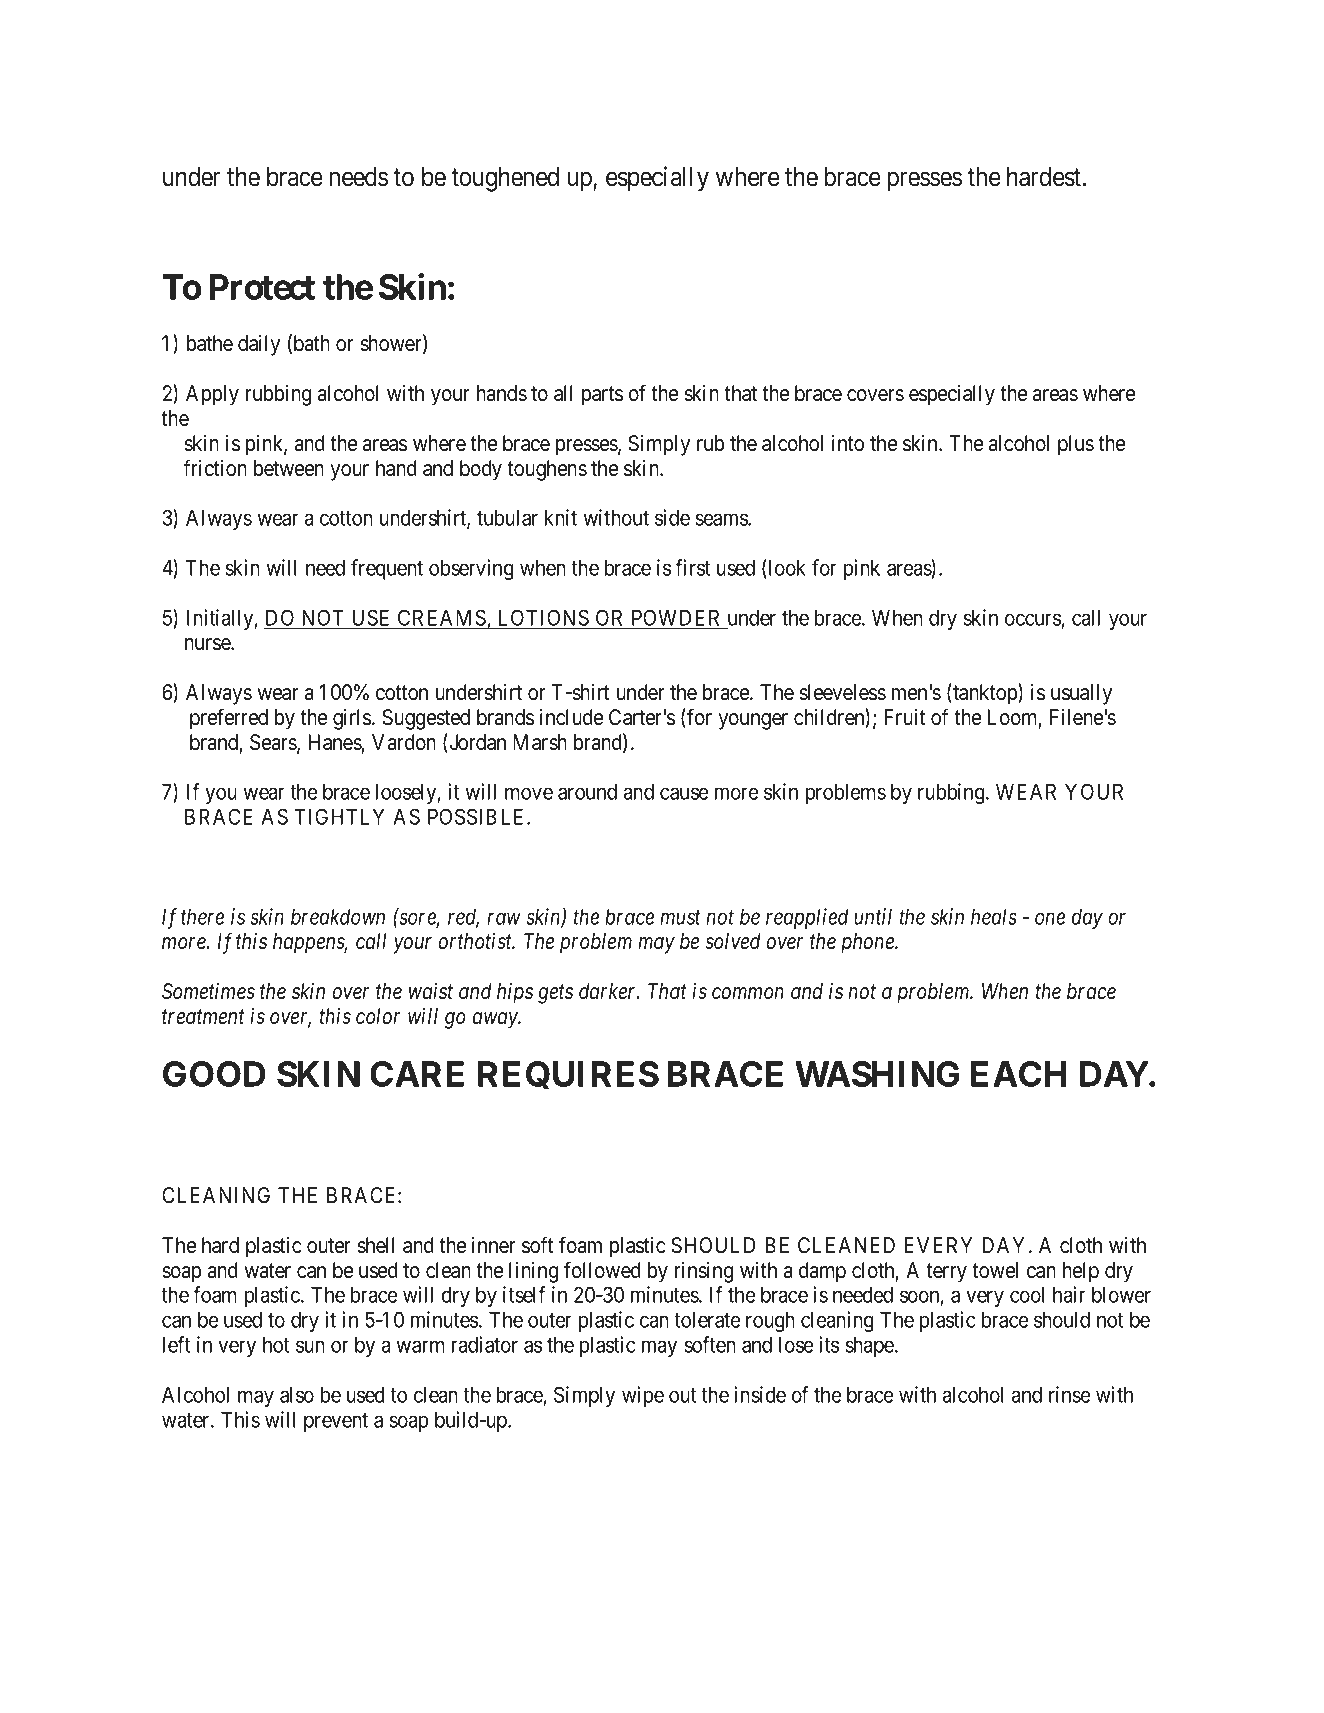  Describe the element at coordinates (1018, 1074) in the image. I see `EACH` at that location.
